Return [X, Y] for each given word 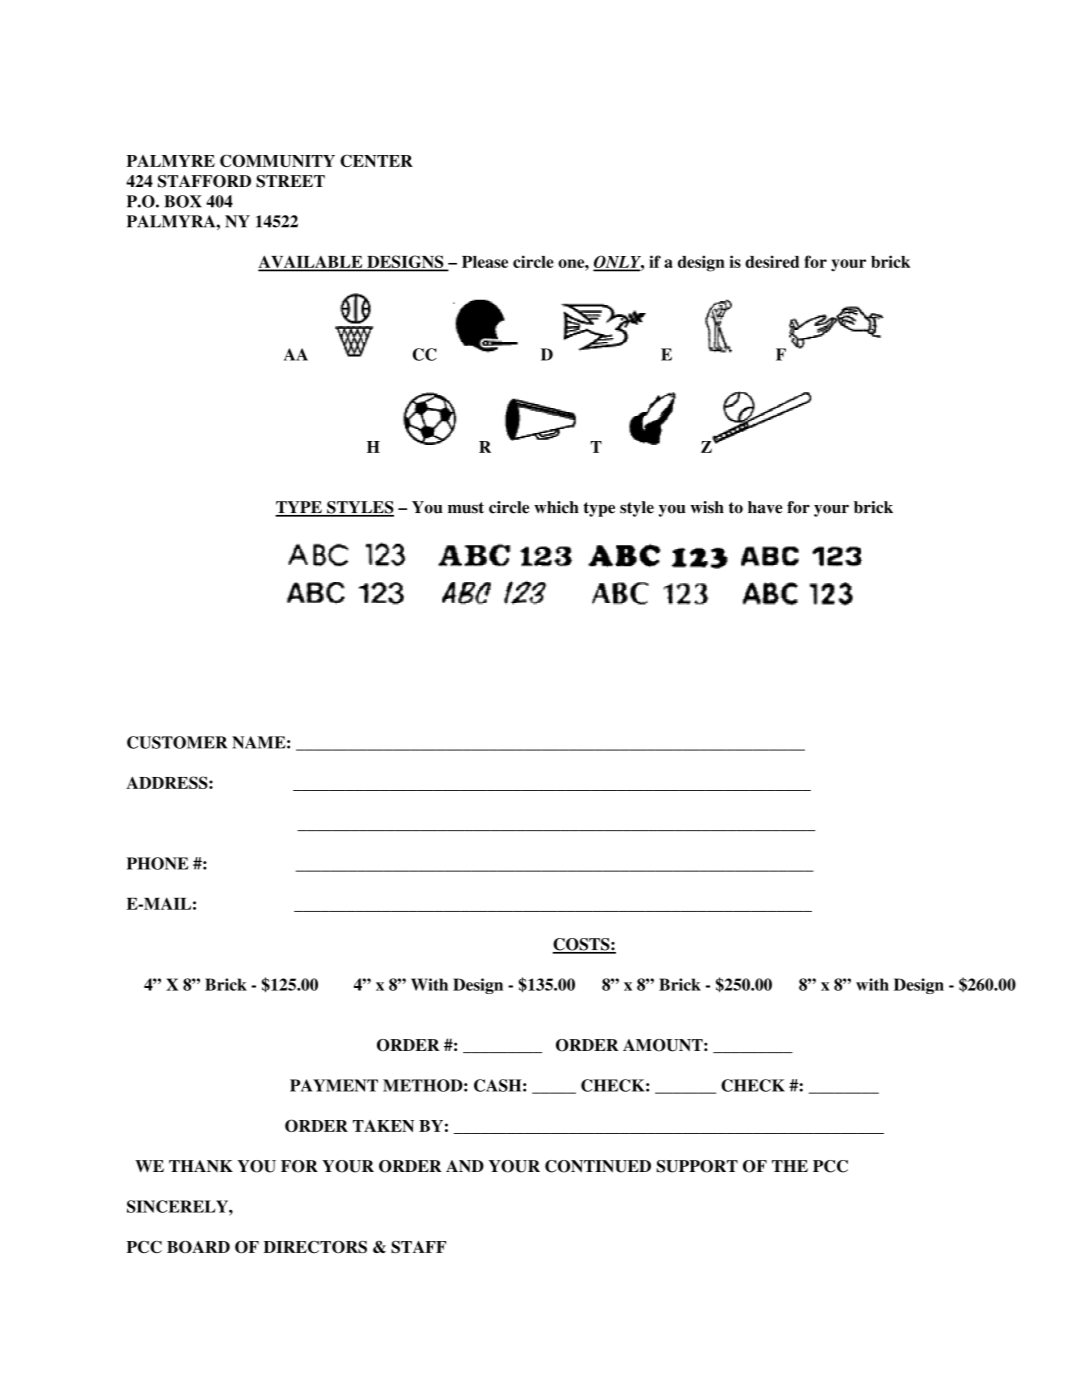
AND [465, 1166]
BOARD [198, 1247]
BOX [183, 201]
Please [485, 262]
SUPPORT [697, 1166]
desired [772, 261]
